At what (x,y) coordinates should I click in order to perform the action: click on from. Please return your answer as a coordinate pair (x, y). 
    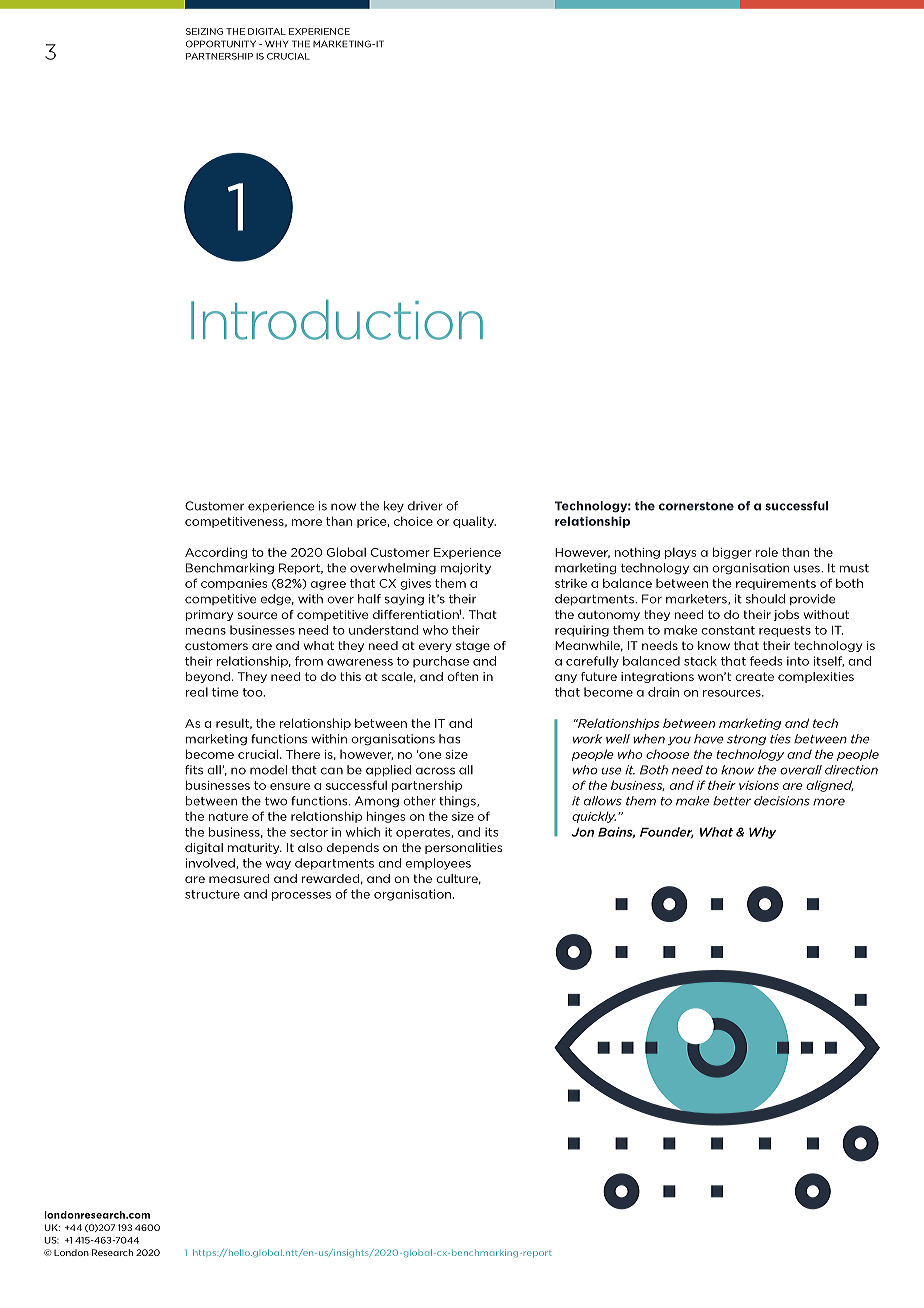
    Looking at the image, I should click on (309, 661).
